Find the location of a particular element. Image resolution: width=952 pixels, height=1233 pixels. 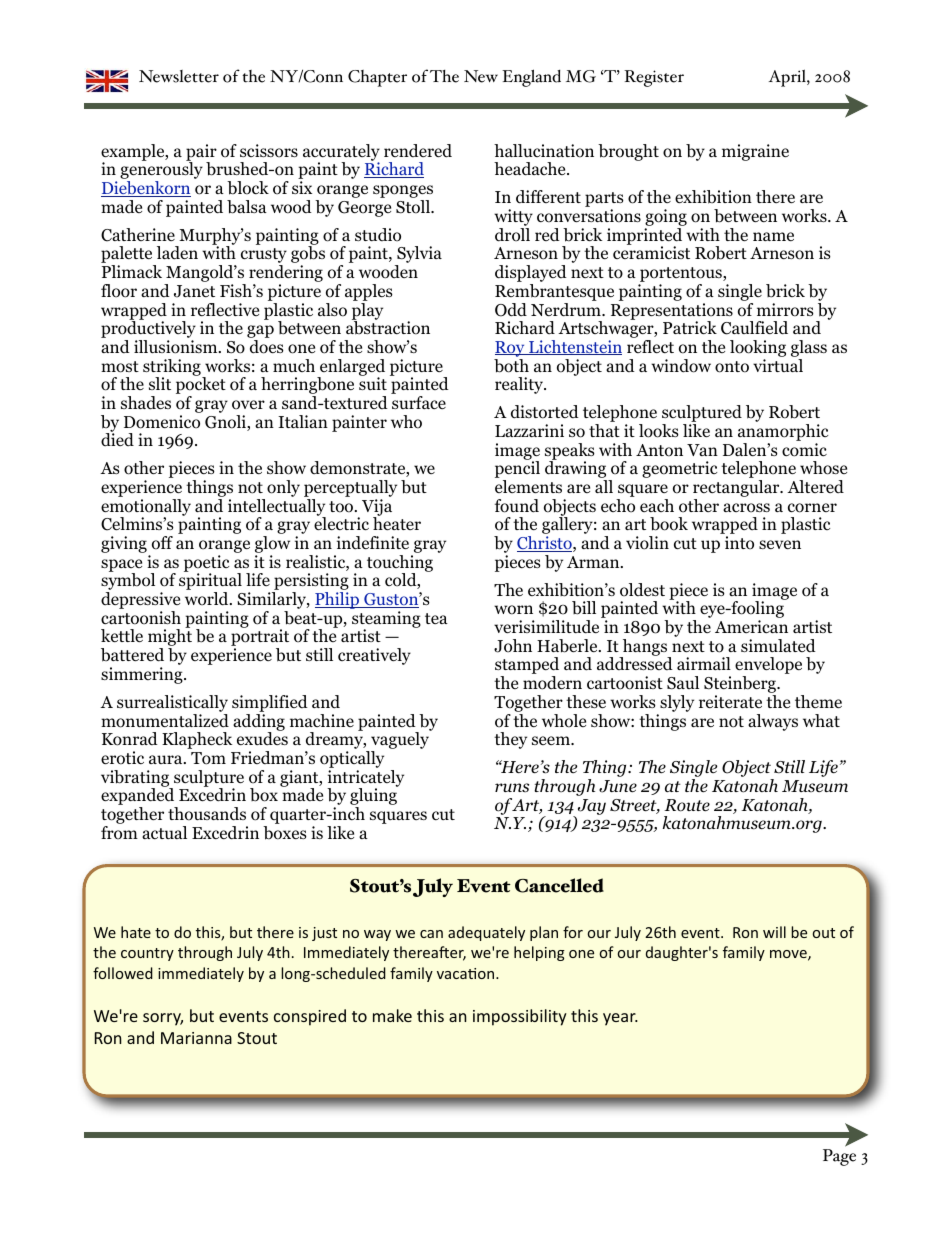

Newsletter is located at coordinates (179, 76).
